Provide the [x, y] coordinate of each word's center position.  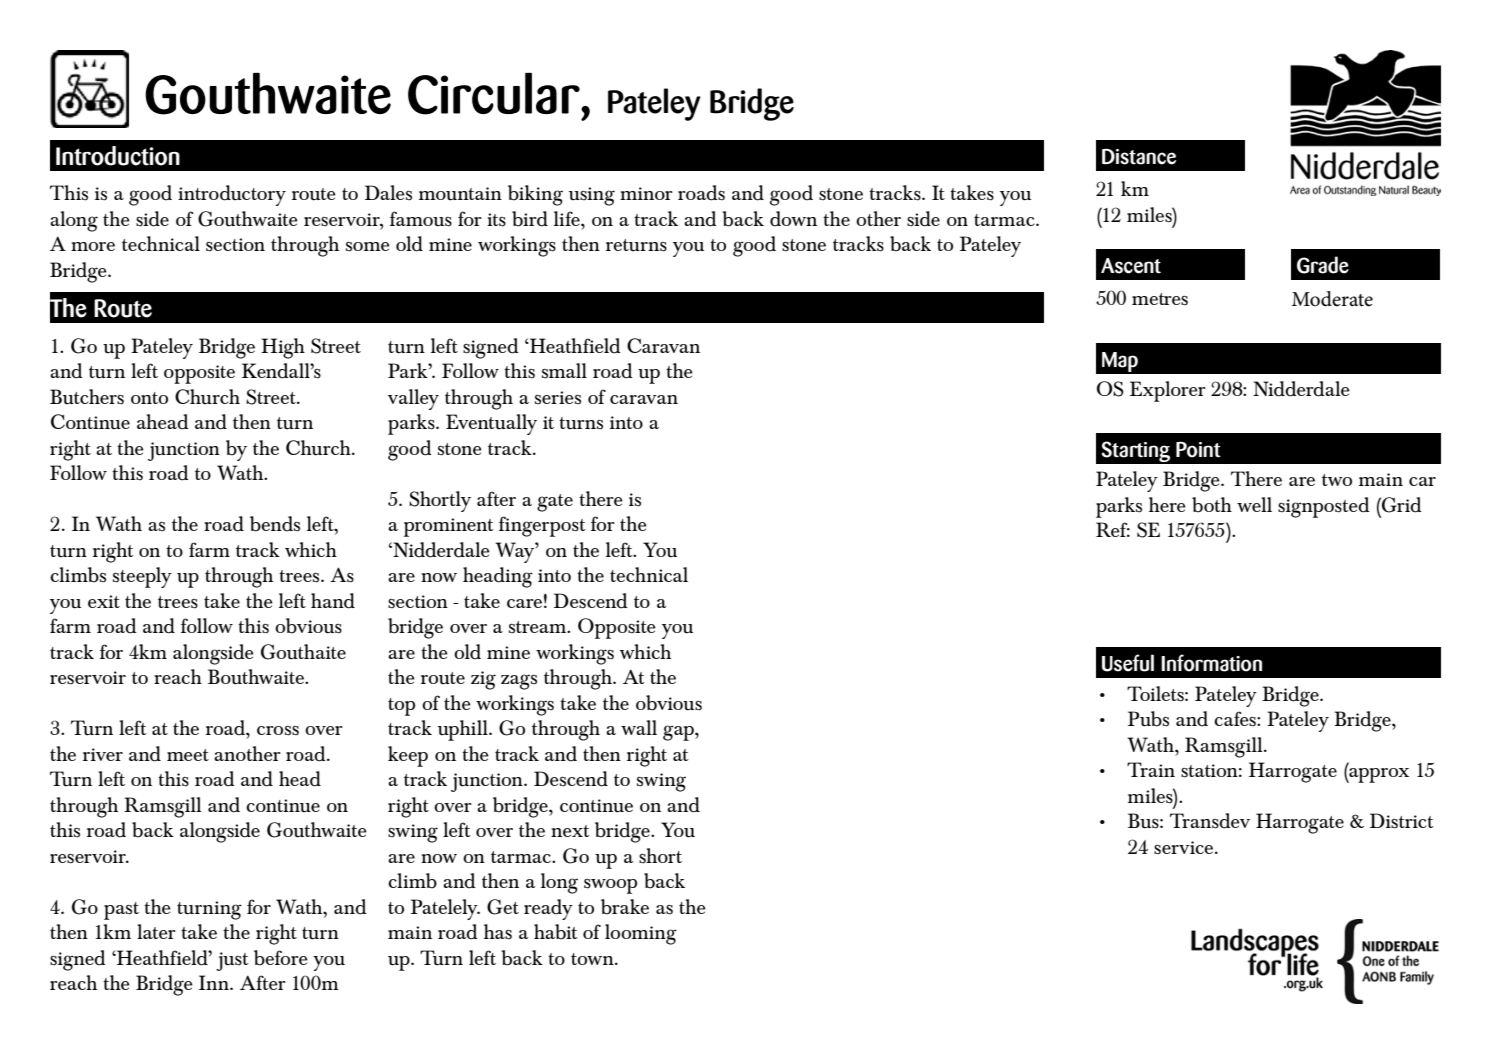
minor [646, 193]
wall [639, 727]
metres [1160, 299]
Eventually [491, 424]
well [1254, 504]
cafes [1236, 718]
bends [275, 524]
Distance [1139, 157]
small [564, 371]
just [232, 961]
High [283, 348]
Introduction [118, 156]
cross [278, 731]
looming [641, 934]
